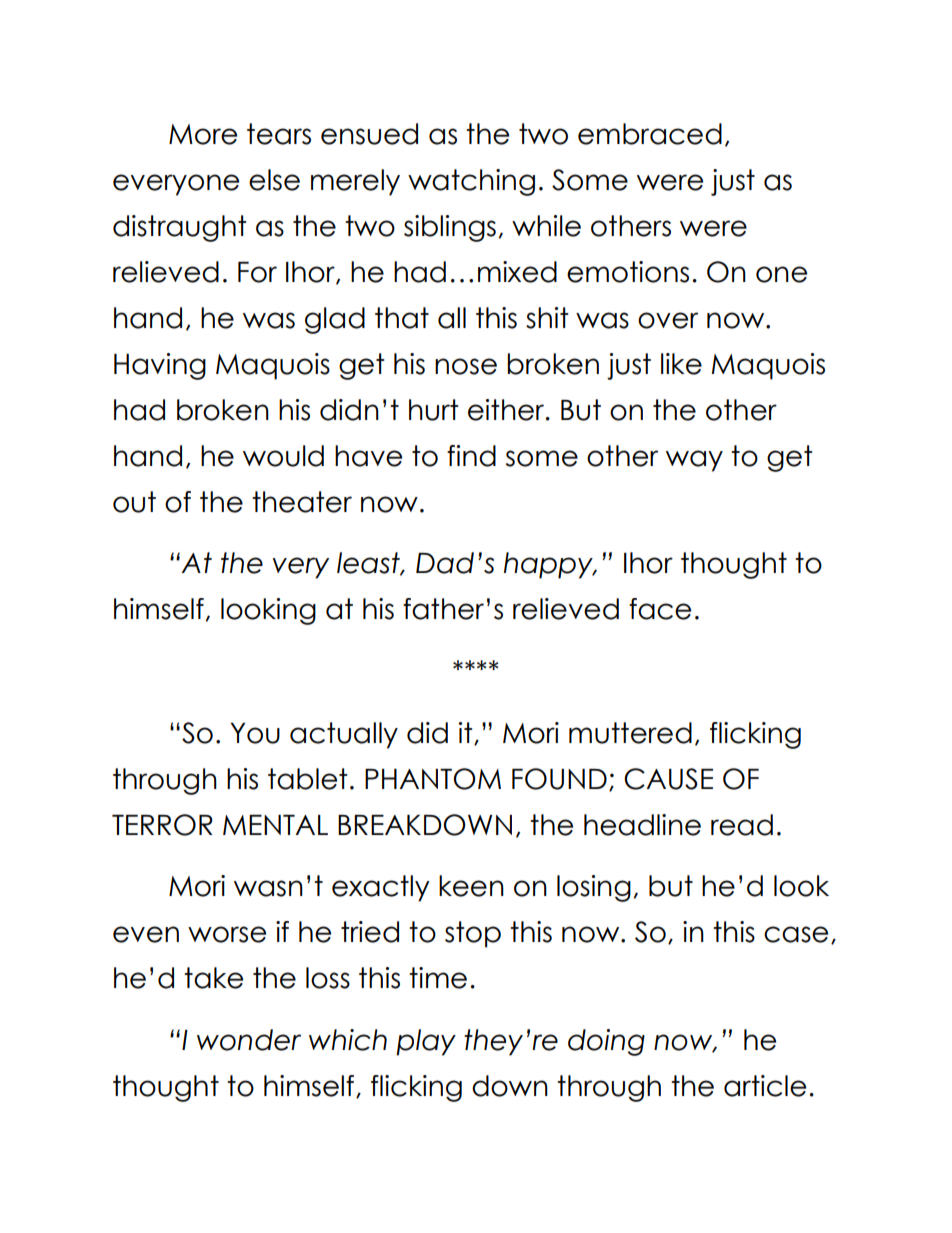 This screenshot has height=1233, width=952. I want to click on play, so click(426, 1042).
